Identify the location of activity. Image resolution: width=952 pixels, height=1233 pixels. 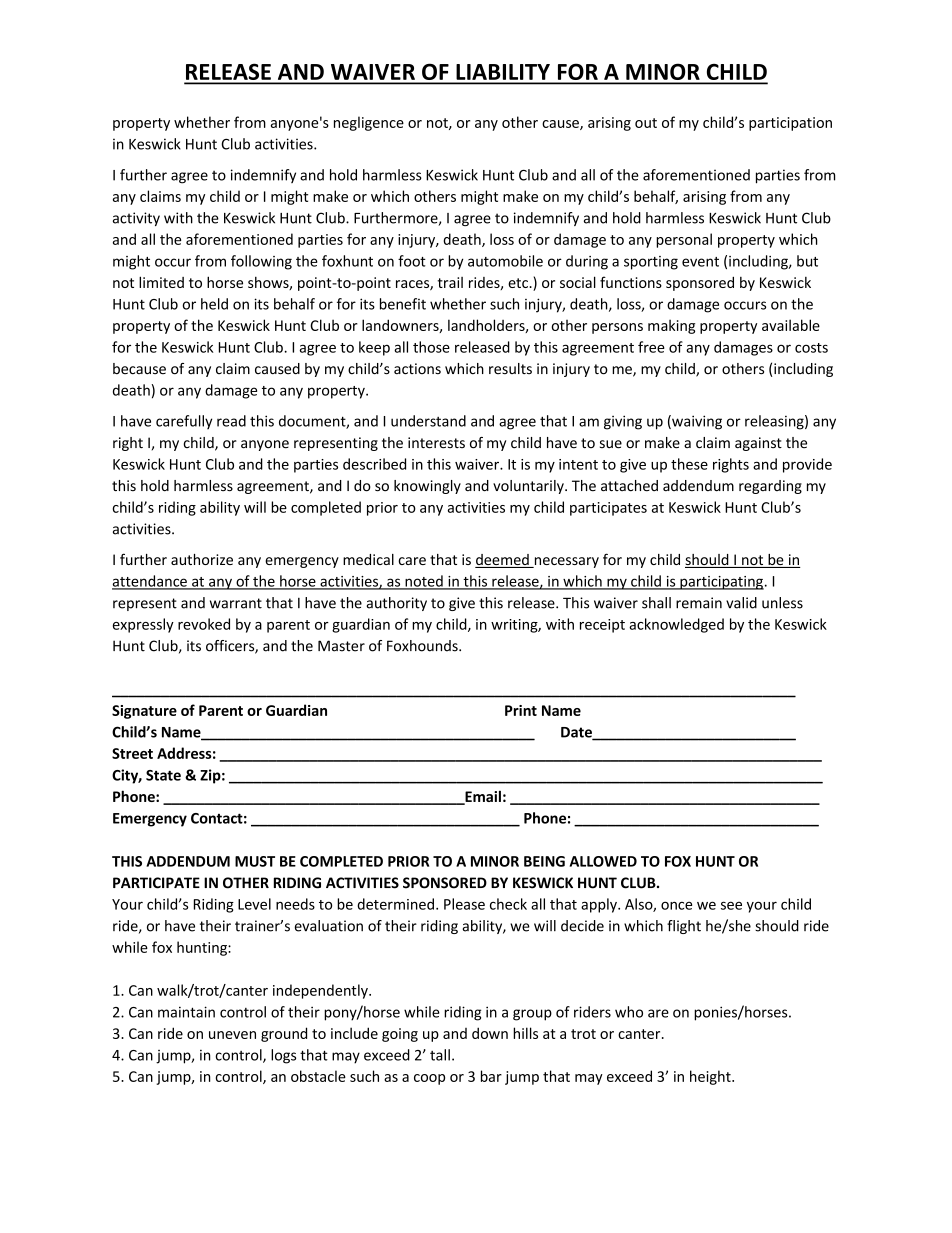
(136, 219).
